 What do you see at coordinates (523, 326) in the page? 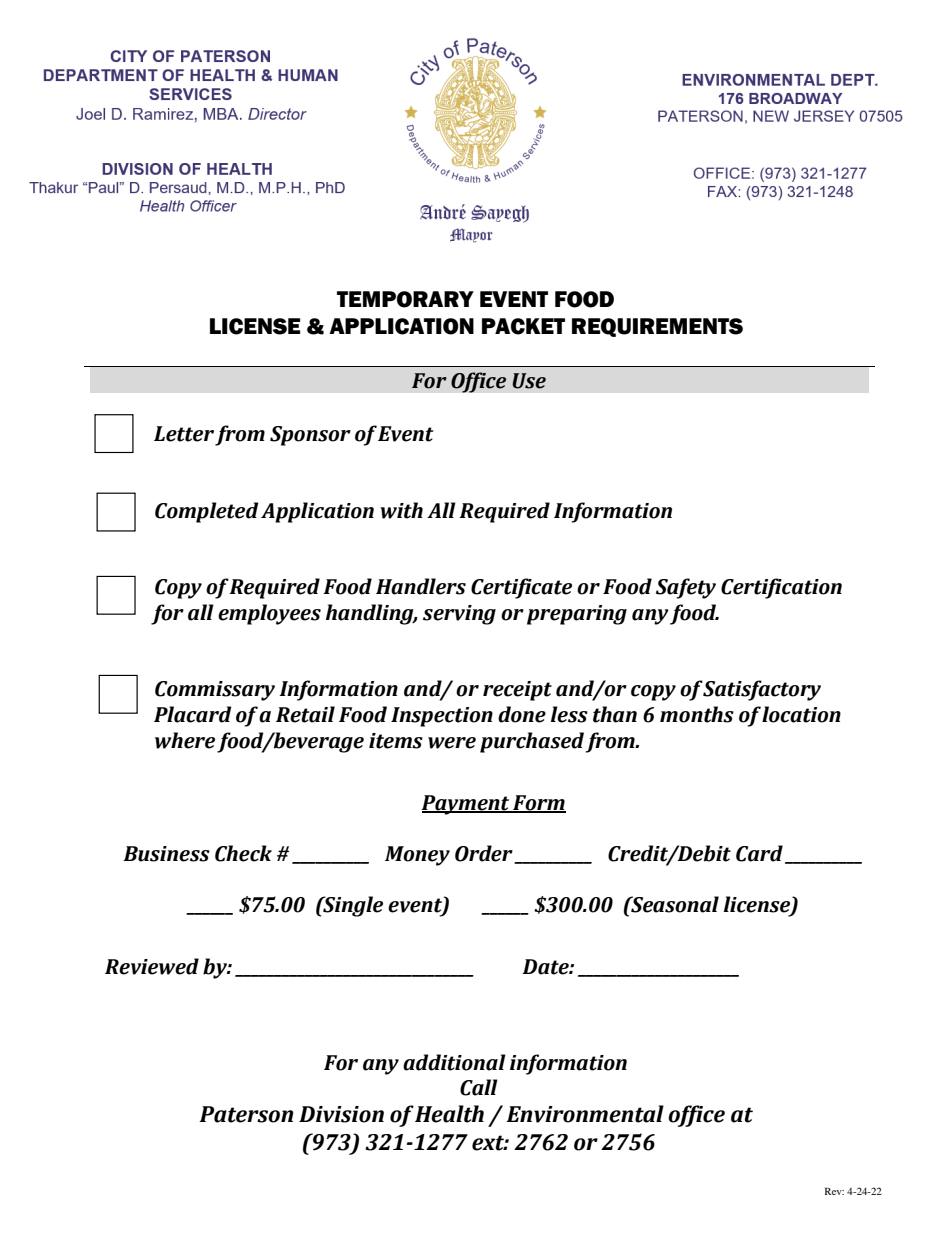
I see `PACKET` at bounding box center [523, 326].
